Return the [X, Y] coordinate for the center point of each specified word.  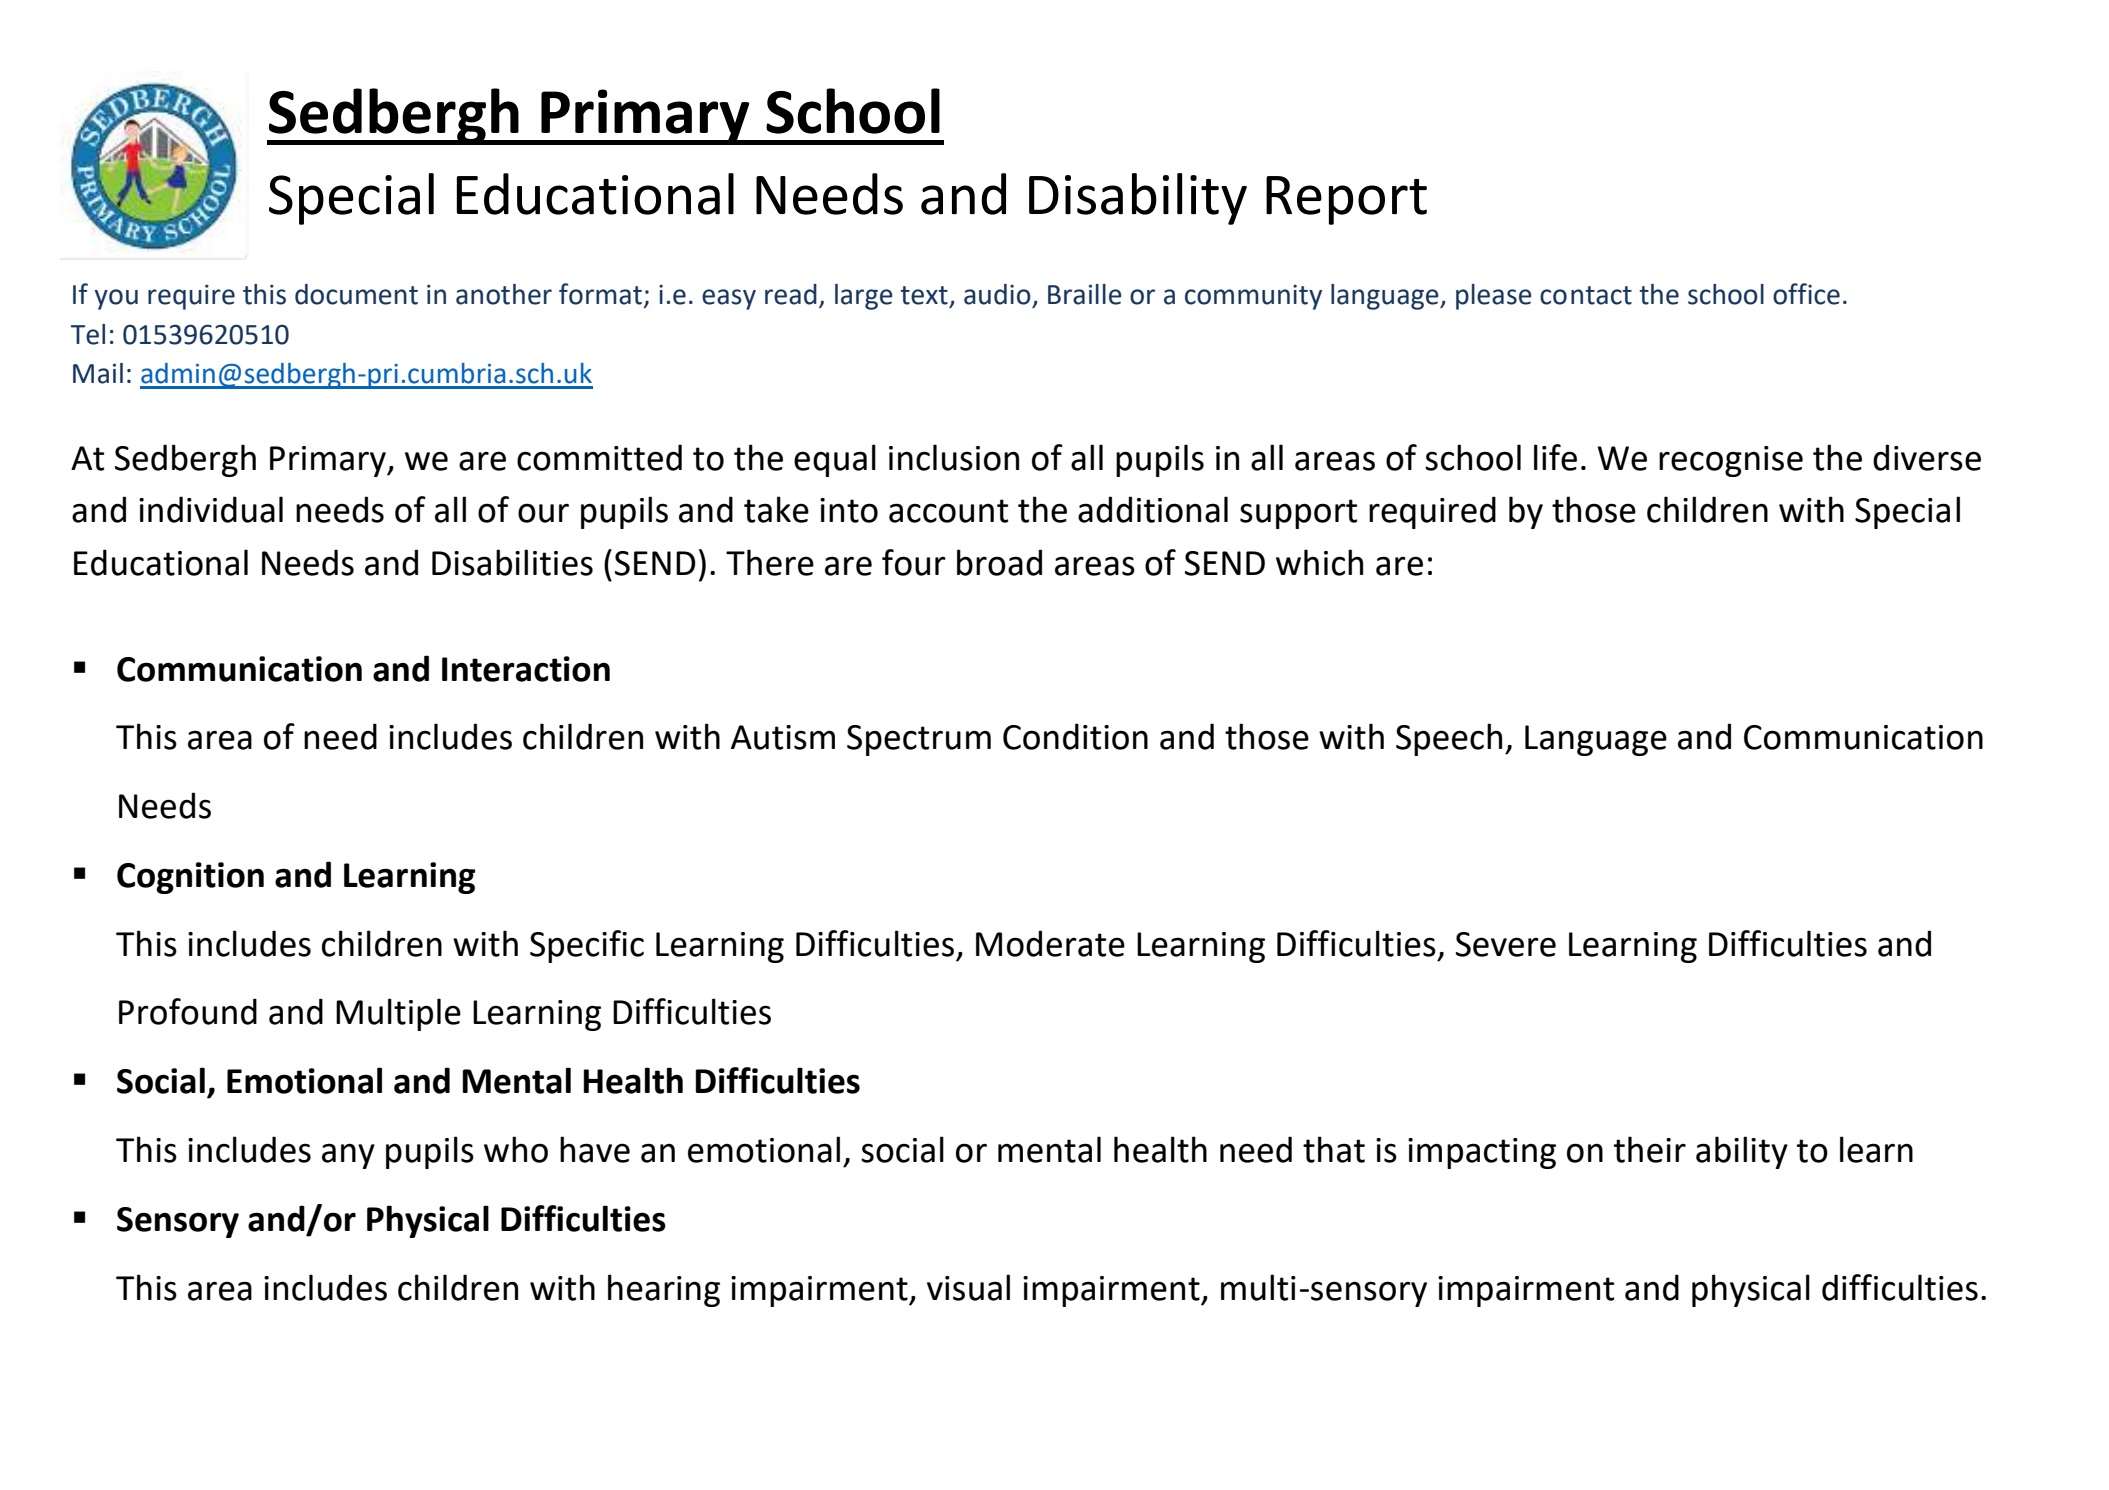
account [948, 511]
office [1806, 294]
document [356, 294]
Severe [1506, 944]
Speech [1449, 739]
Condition [1075, 736]
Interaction [526, 669]
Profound [188, 1011]
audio [997, 294]
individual [211, 509]
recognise [1731, 461]
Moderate [1050, 943]
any [348, 1156]
